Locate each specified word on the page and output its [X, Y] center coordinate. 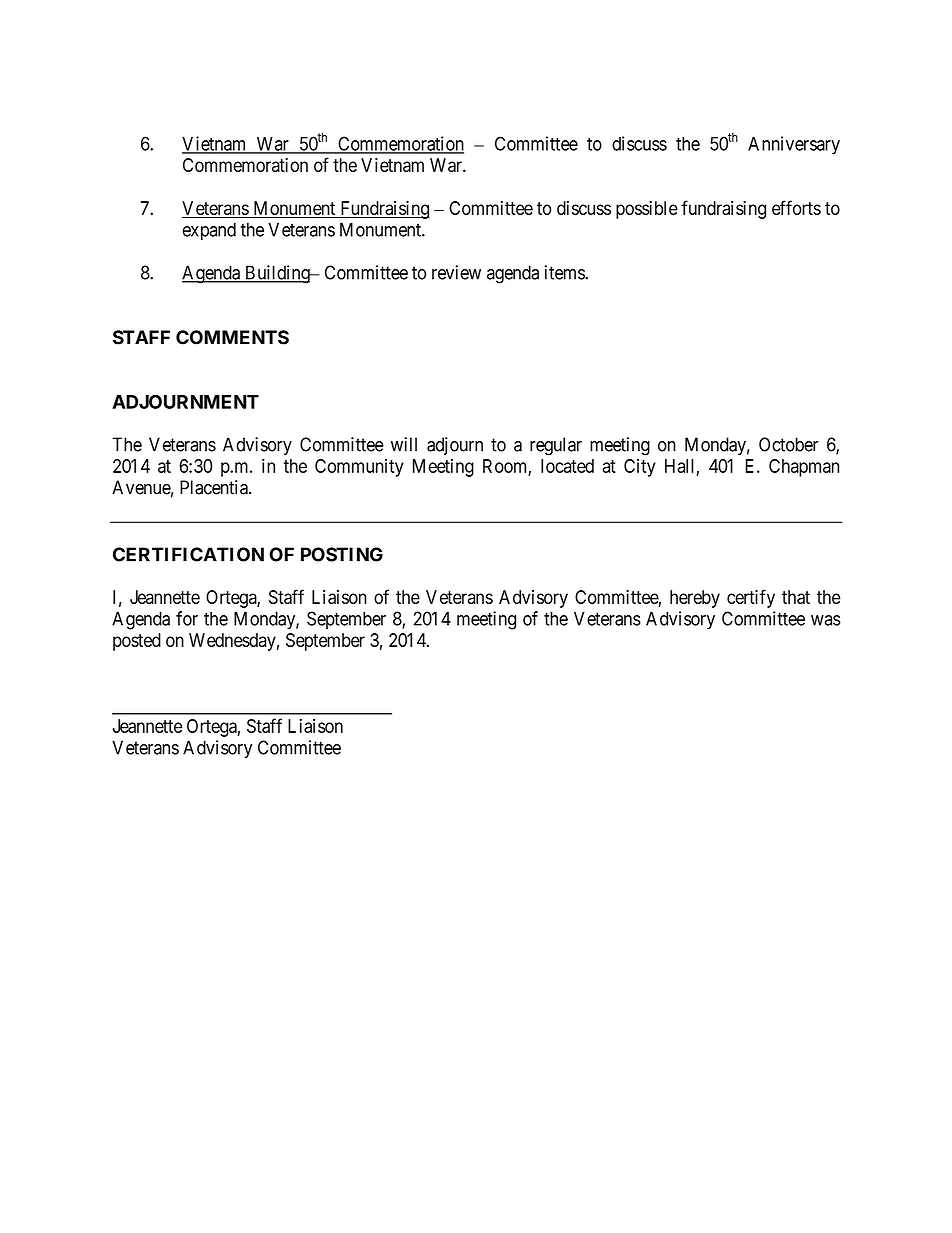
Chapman [804, 468]
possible [647, 210]
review [456, 272]
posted [137, 642]
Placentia [215, 487]
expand [209, 231]
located [567, 466]
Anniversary [794, 145]
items [565, 272]
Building [277, 274]
